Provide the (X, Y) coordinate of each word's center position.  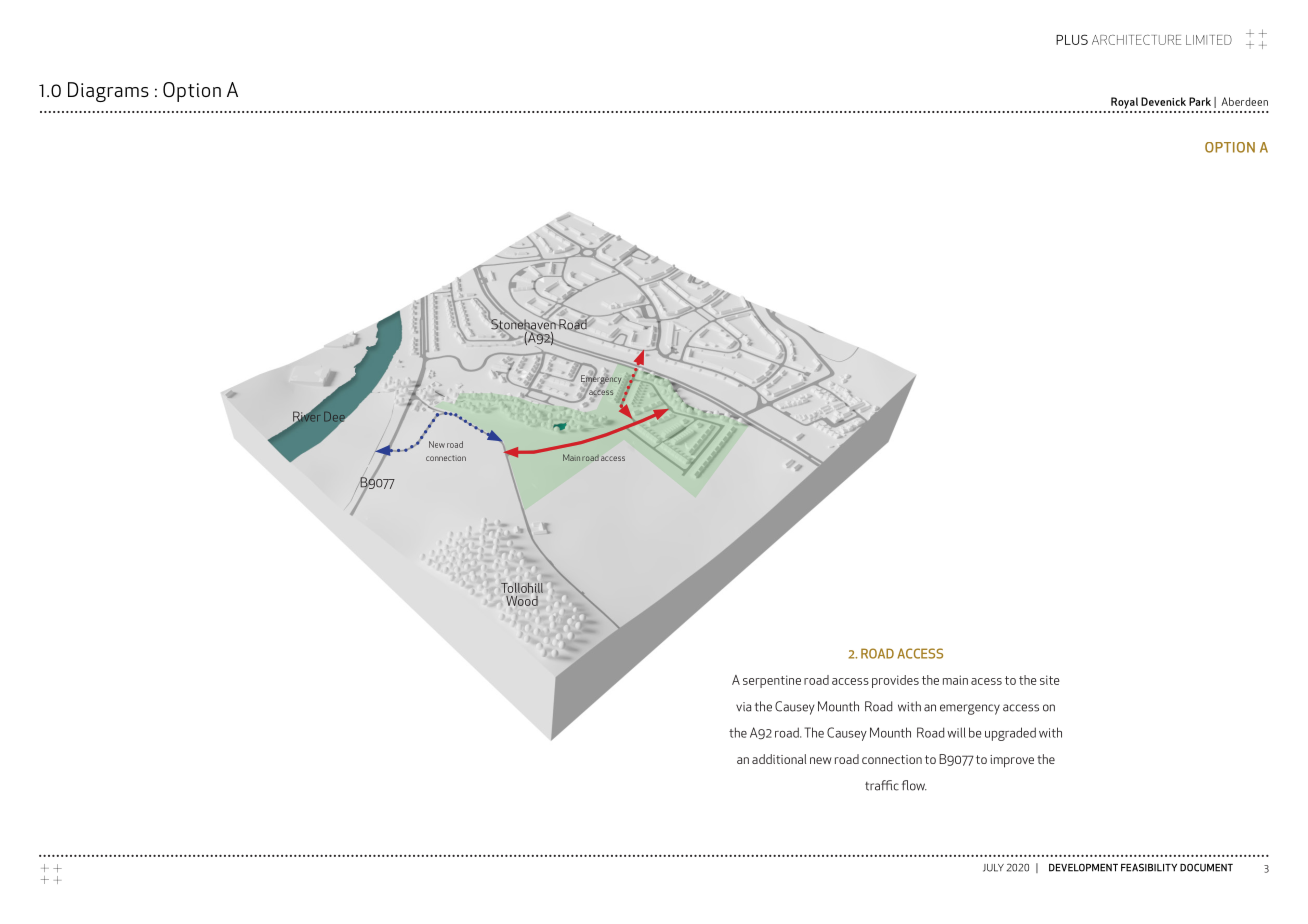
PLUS (1072, 39)
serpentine (772, 681)
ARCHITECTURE (1136, 40)
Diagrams (108, 92)
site (1049, 680)
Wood (522, 601)
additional (779, 759)
